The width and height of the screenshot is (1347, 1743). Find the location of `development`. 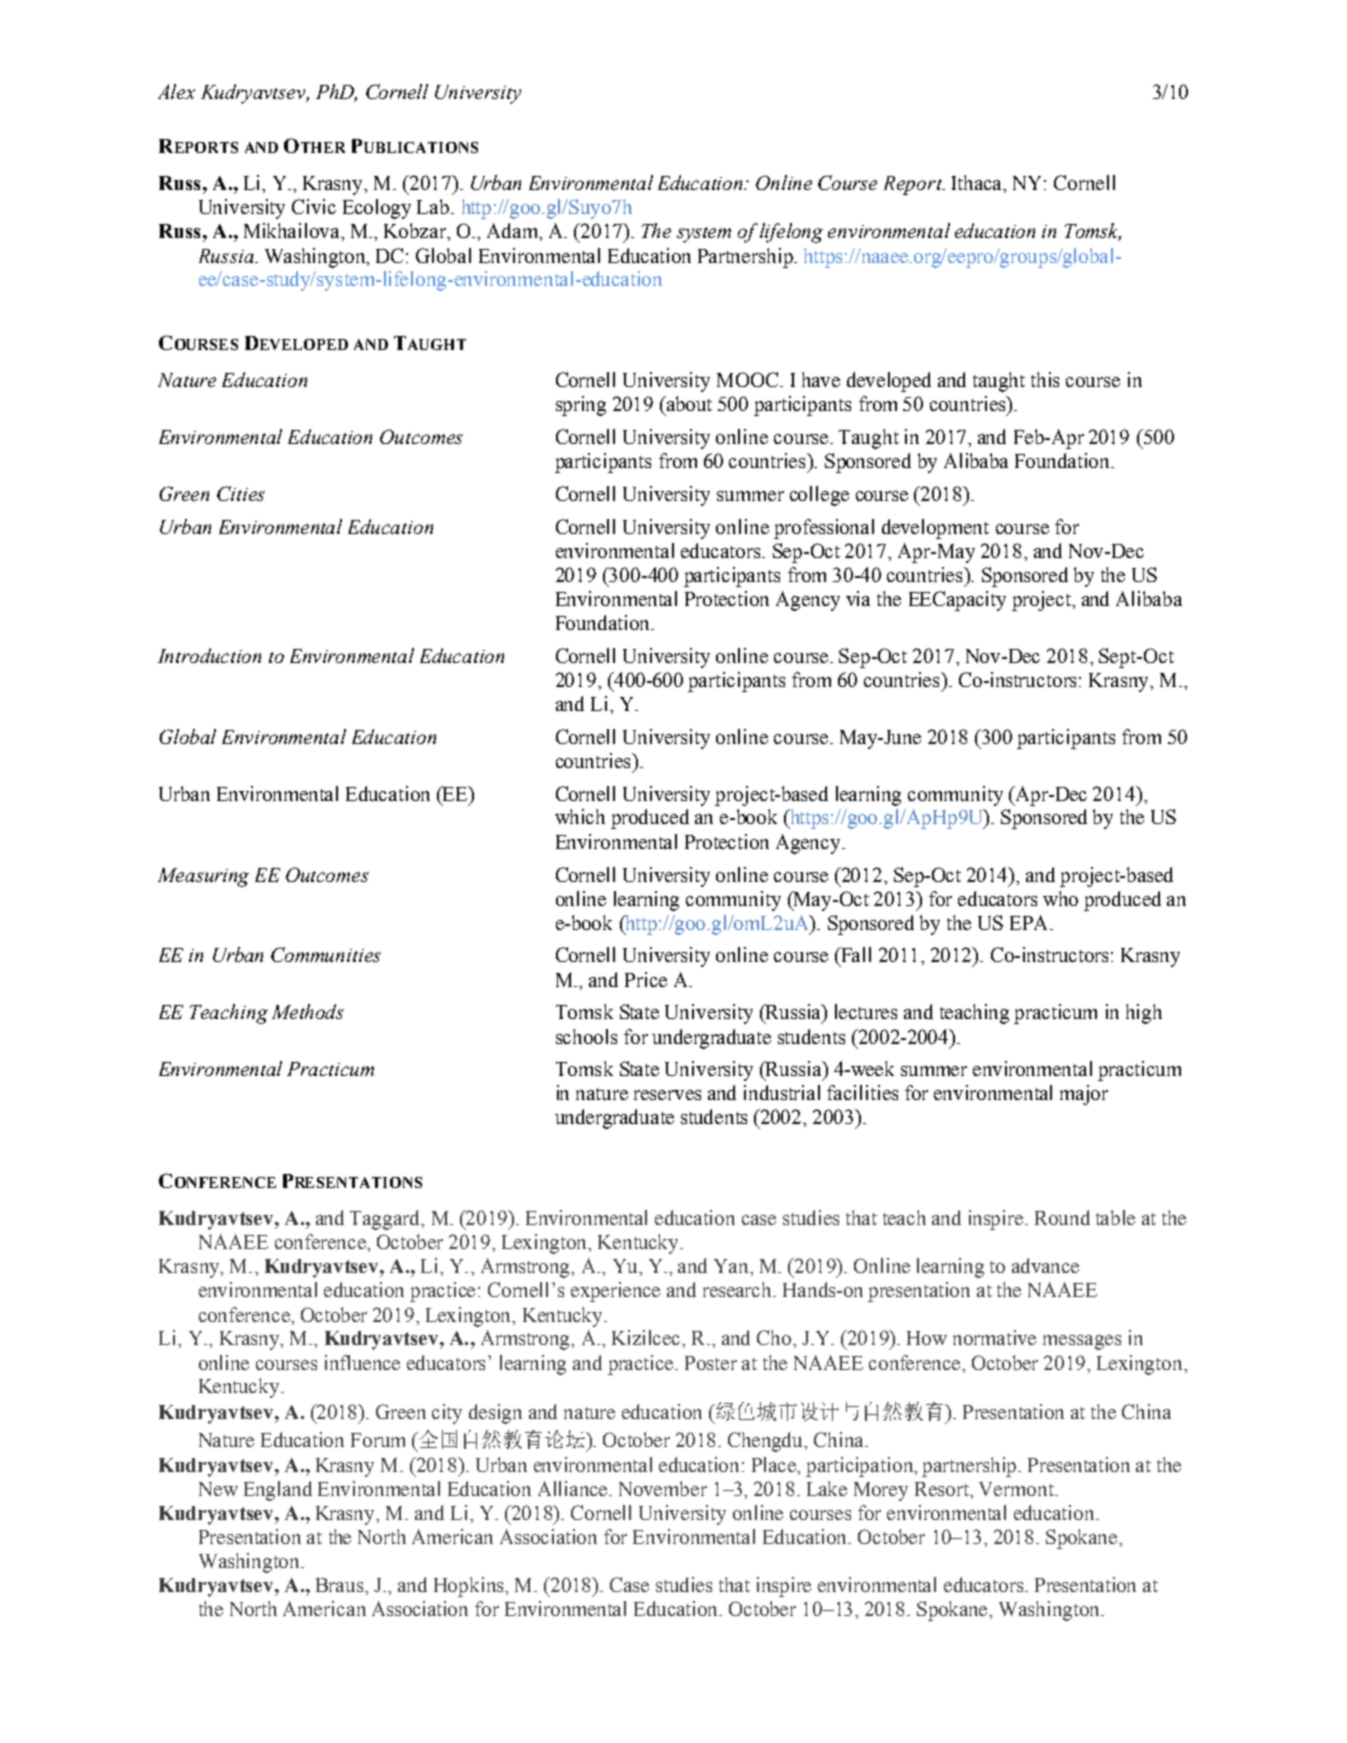

development is located at coordinates (935, 529).
